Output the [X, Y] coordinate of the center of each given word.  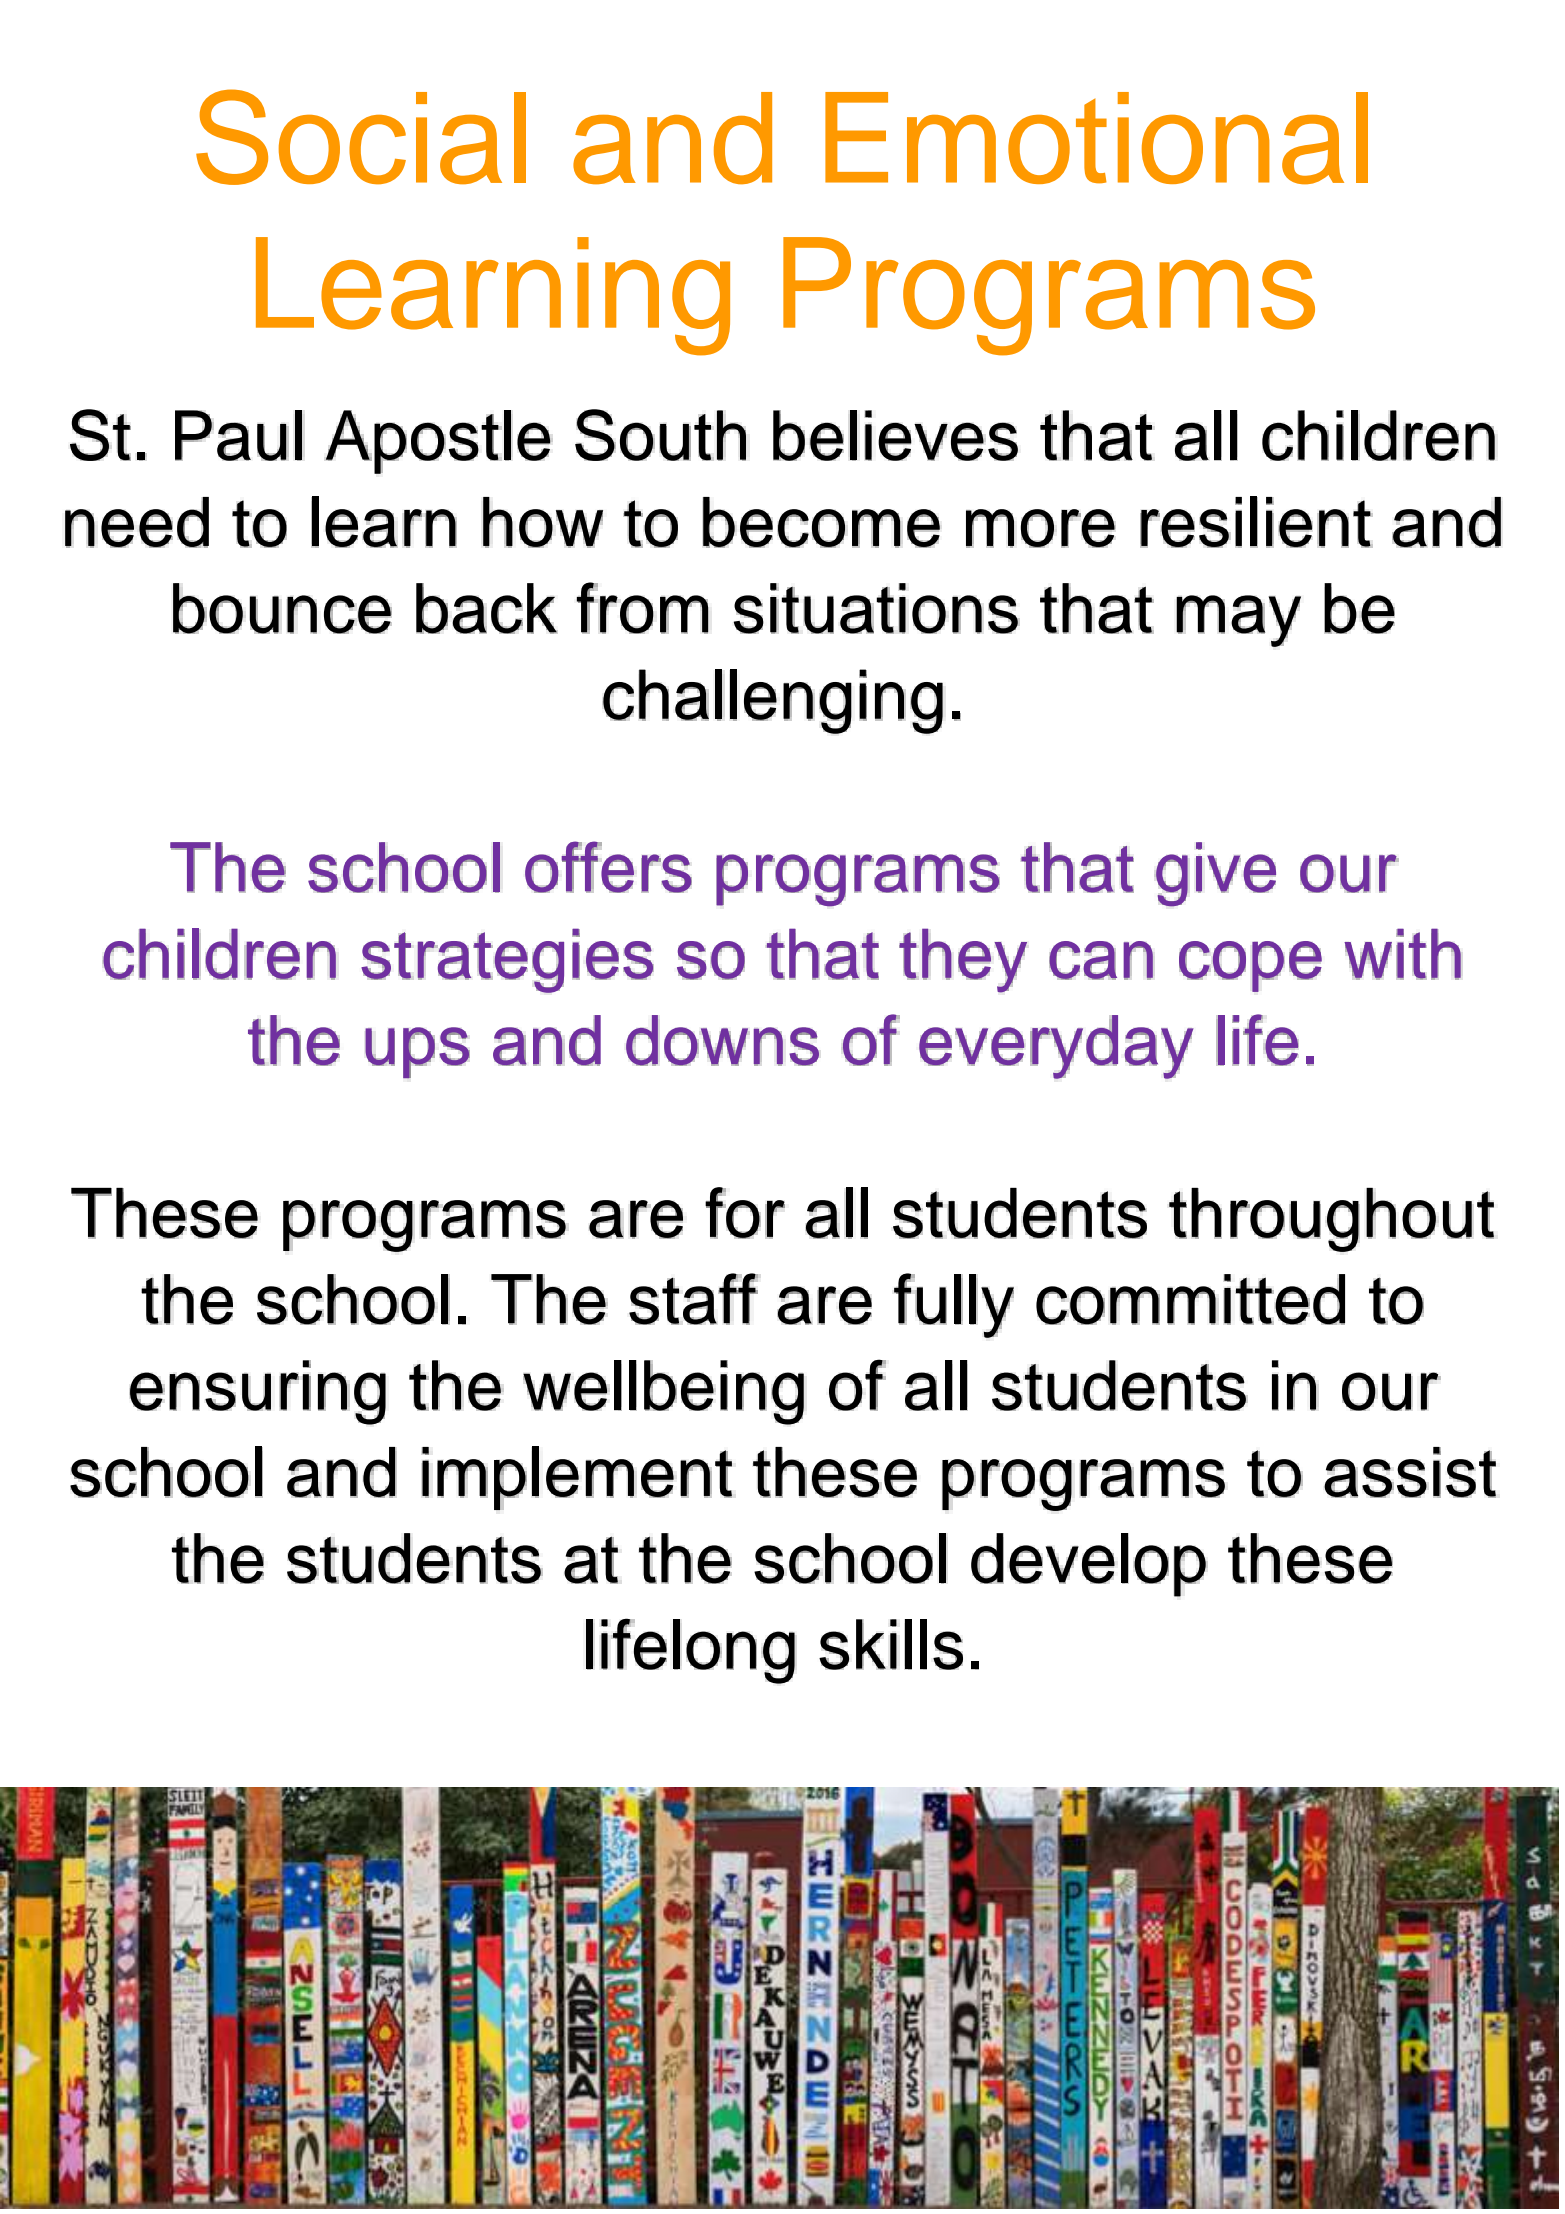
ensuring [257, 1392]
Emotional [1096, 138]
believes [895, 435]
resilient [1256, 522]
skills [891, 1644]
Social [361, 137]
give [1216, 874]
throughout [1331, 1220]
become [821, 522]
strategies [507, 960]
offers [608, 867]
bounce [282, 608]
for [745, 1213]
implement [577, 1478]
